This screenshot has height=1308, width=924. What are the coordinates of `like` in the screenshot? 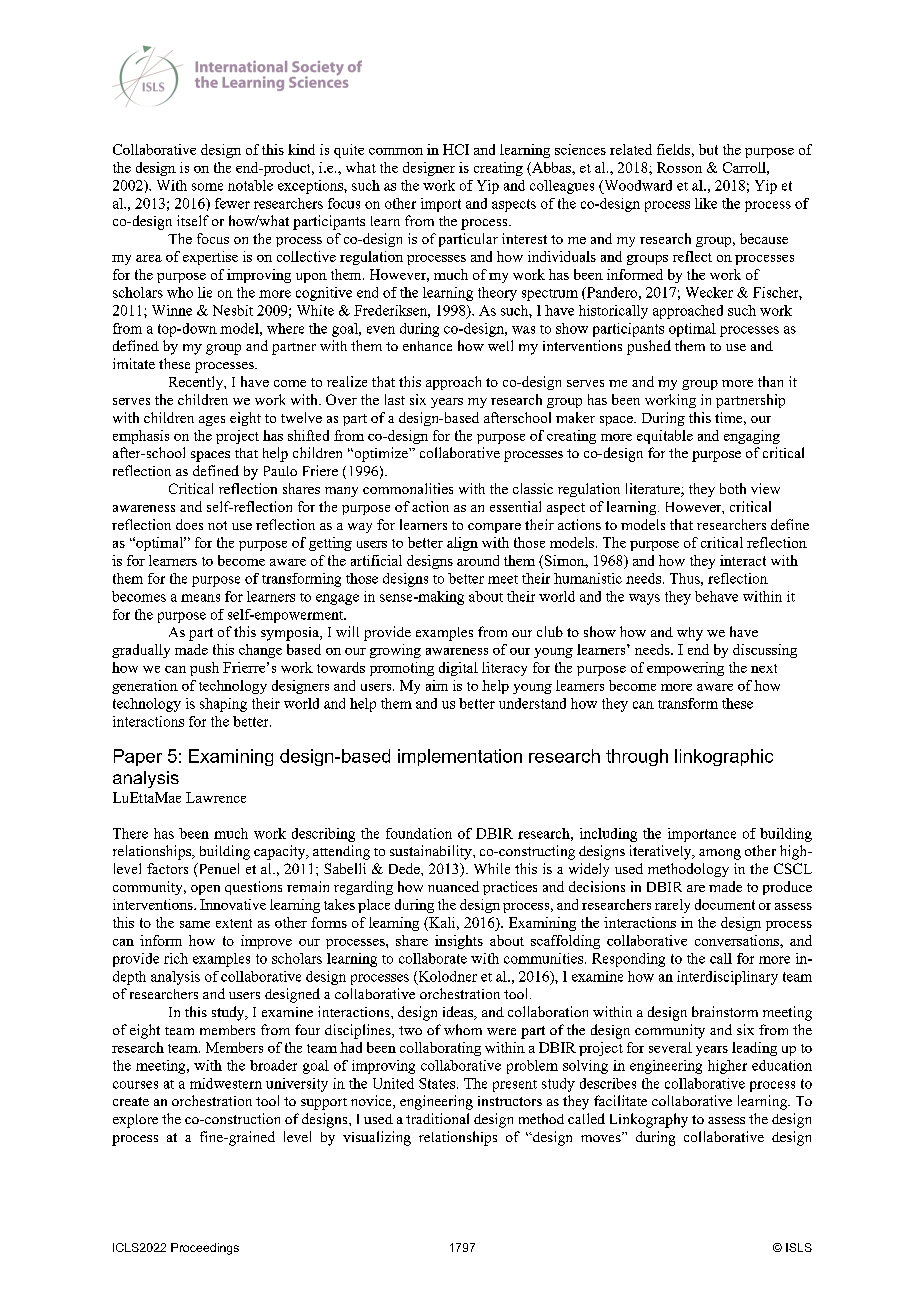 It's located at (706, 203).
